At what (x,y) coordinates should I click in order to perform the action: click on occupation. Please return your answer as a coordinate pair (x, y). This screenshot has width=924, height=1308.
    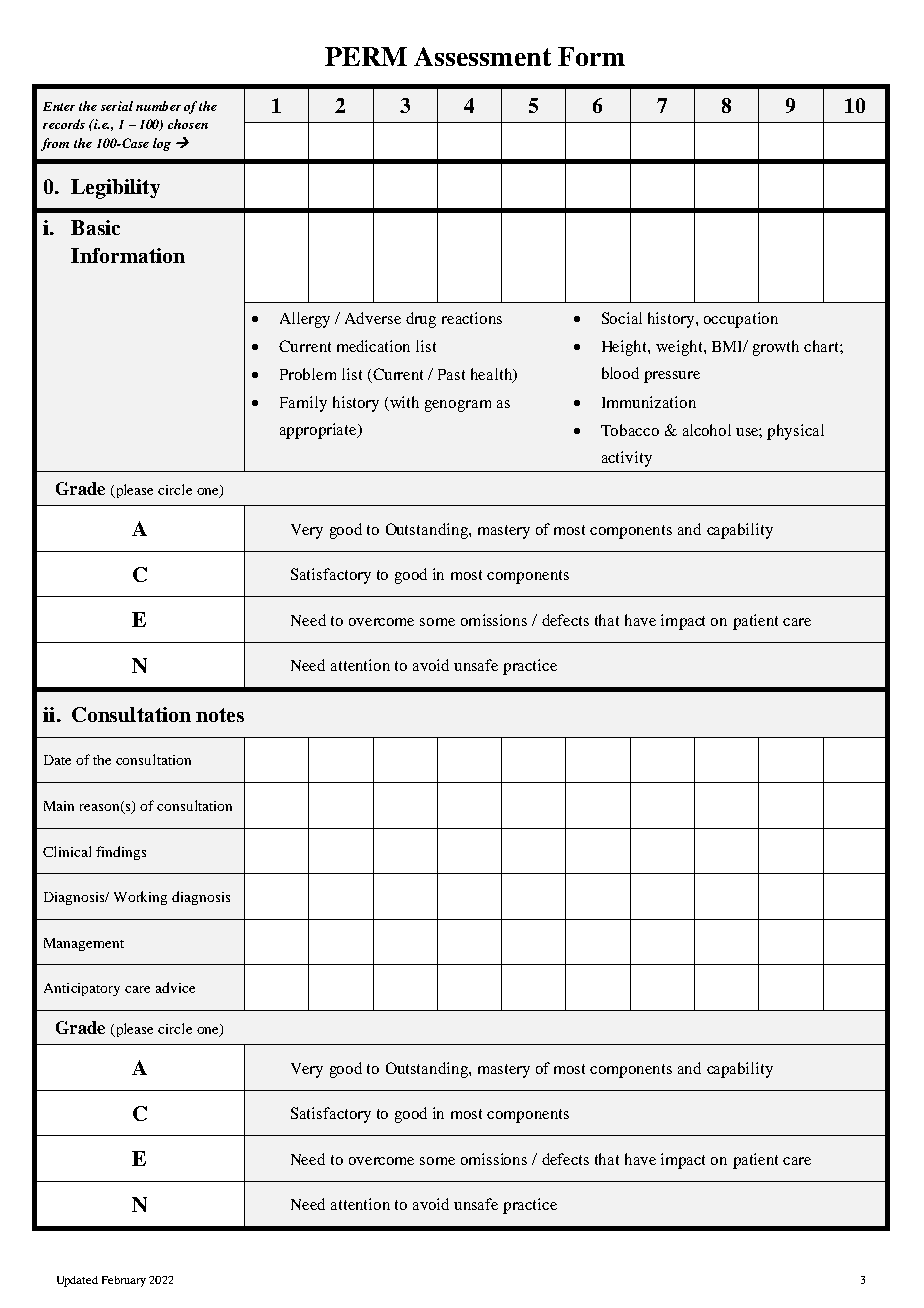
    Looking at the image, I should click on (741, 320).
